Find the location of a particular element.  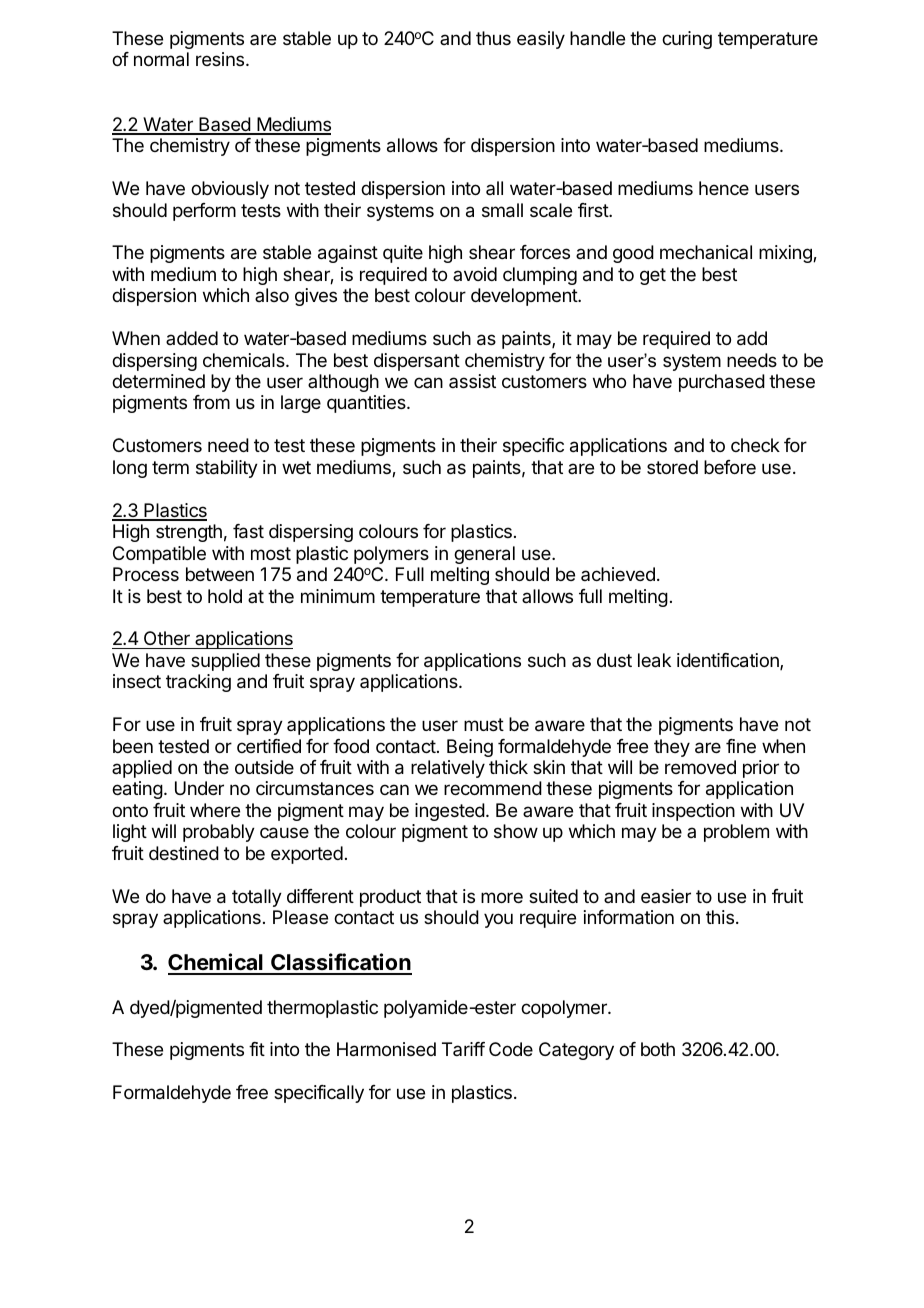

strength is located at coordinates (189, 533).
